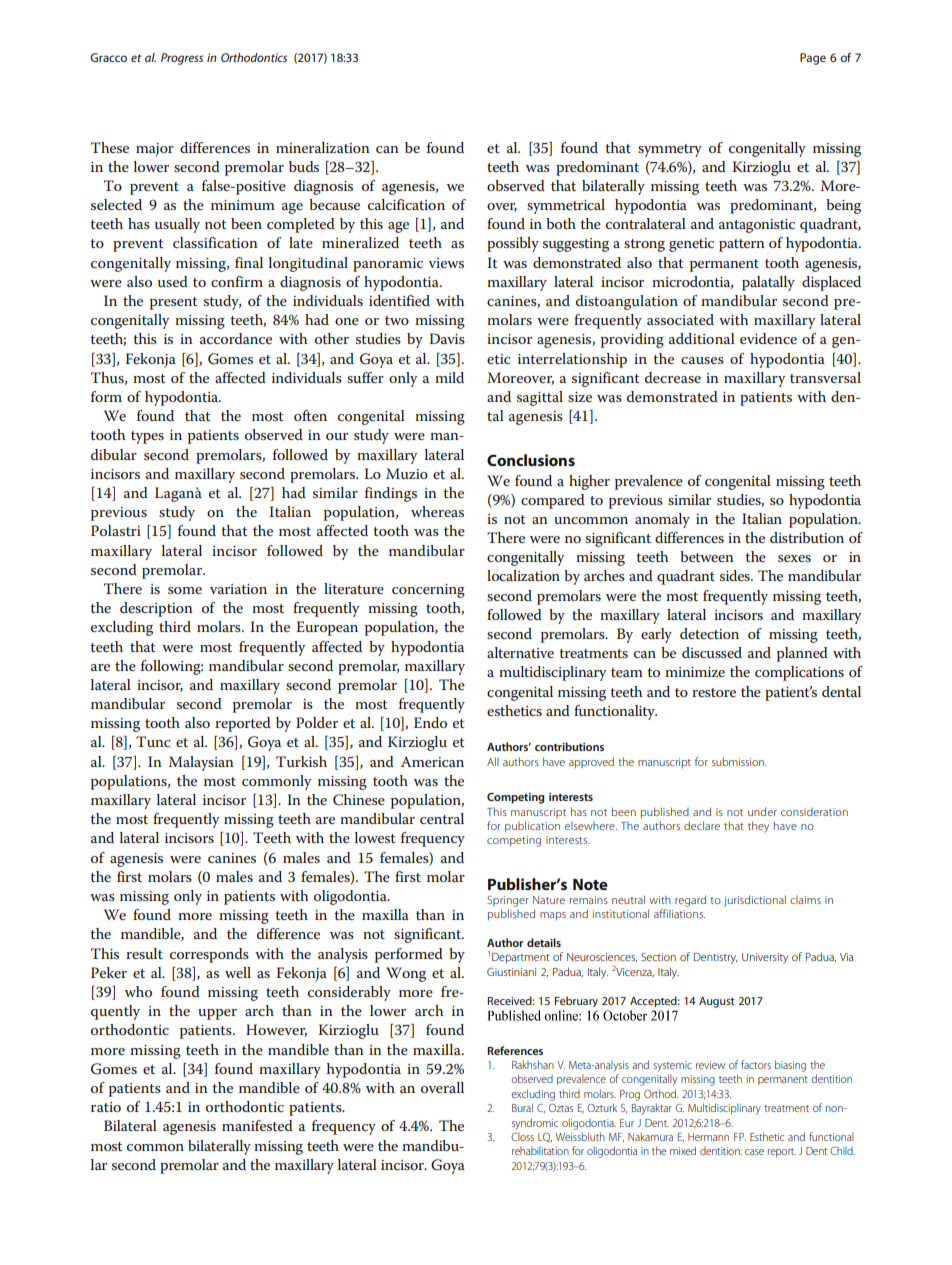 The image size is (952, 1265). Describe the element at coordinates (813, 59) in the screenshot. I see `Page` at that location.
